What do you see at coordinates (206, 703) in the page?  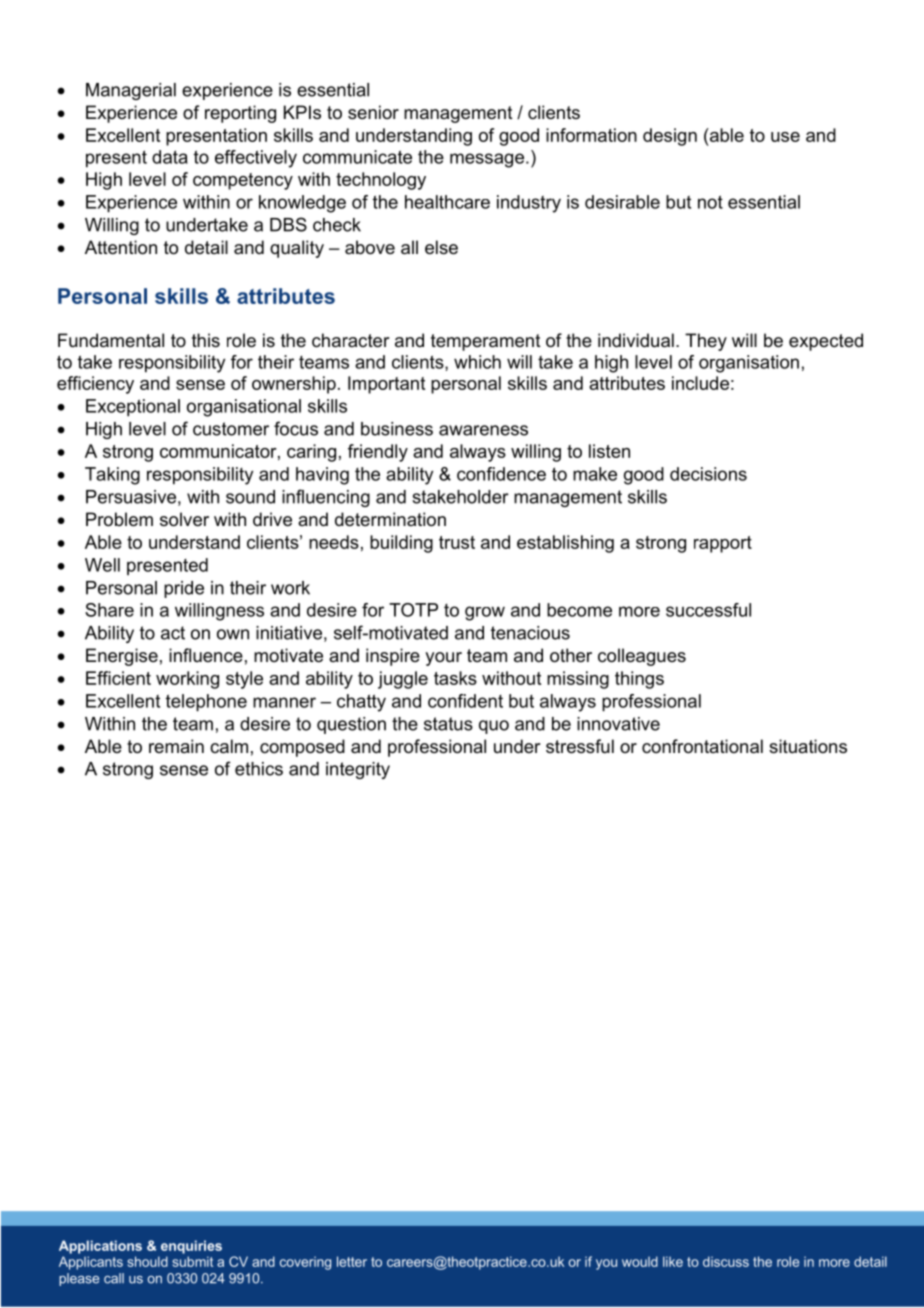 I see `telephone` at bounding box center [206, 703].
